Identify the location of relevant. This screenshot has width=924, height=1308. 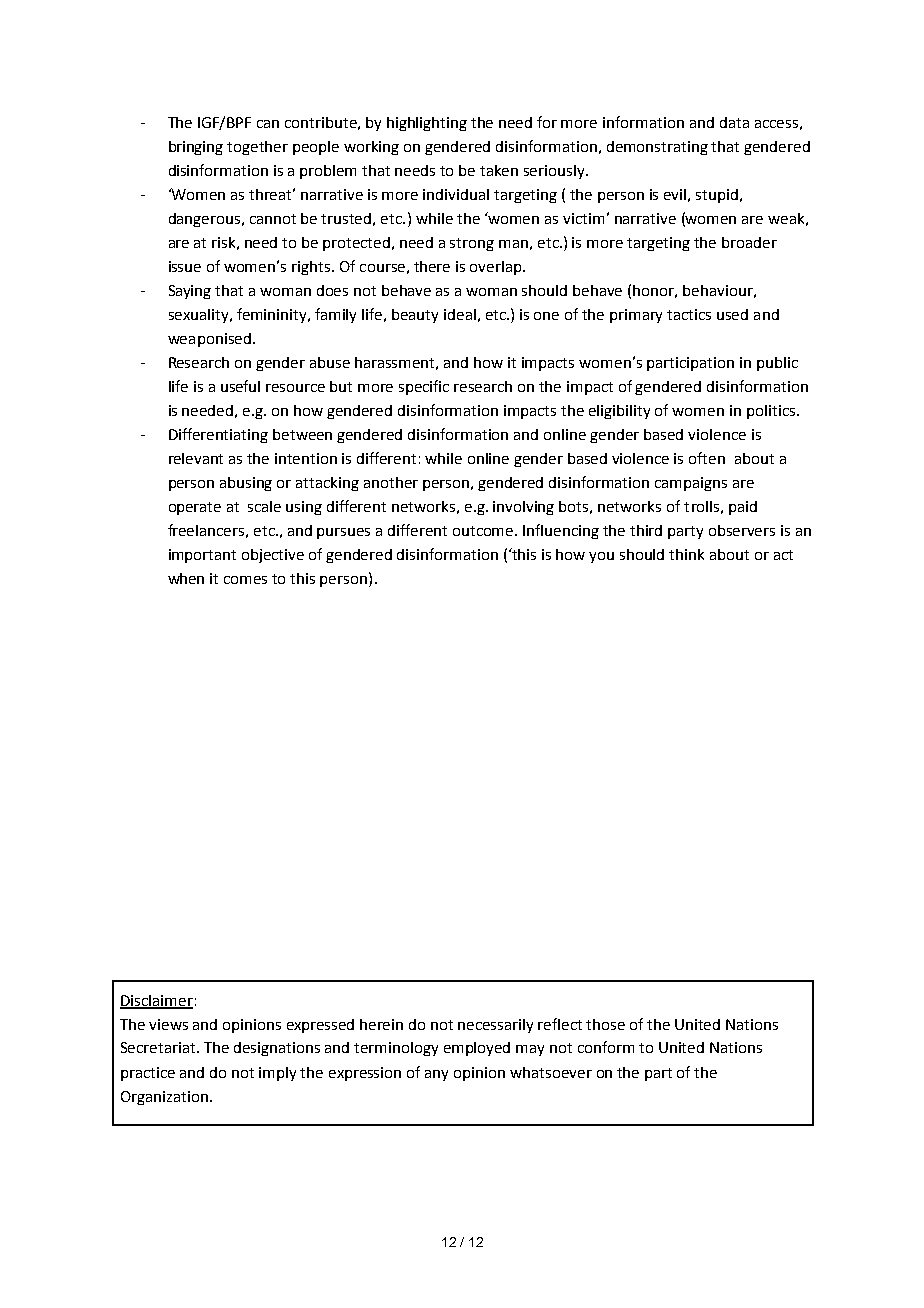
(196, 458).
